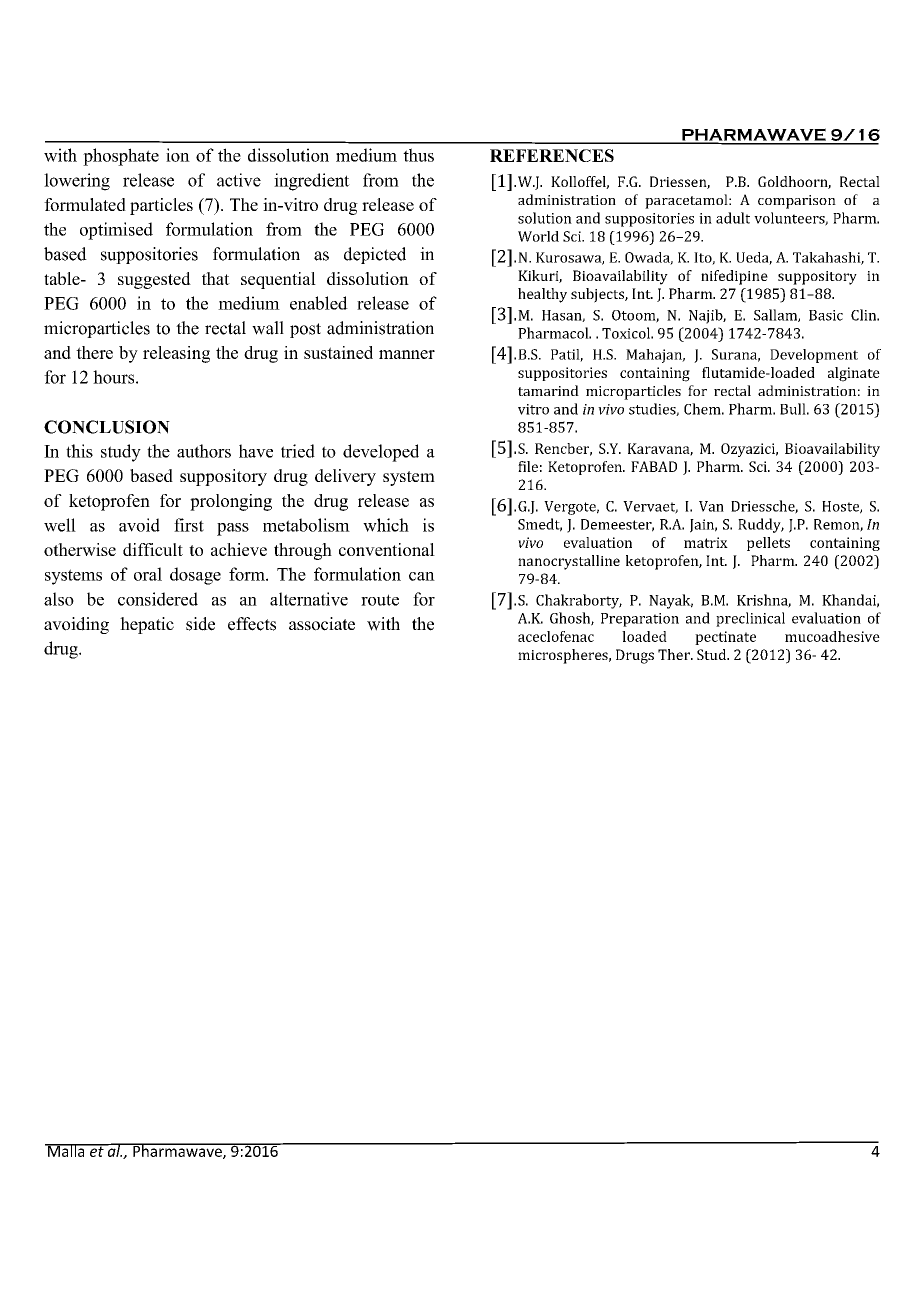 This screenshot has width=924, height=1308. I want to click on wall, so click(268, 328).
